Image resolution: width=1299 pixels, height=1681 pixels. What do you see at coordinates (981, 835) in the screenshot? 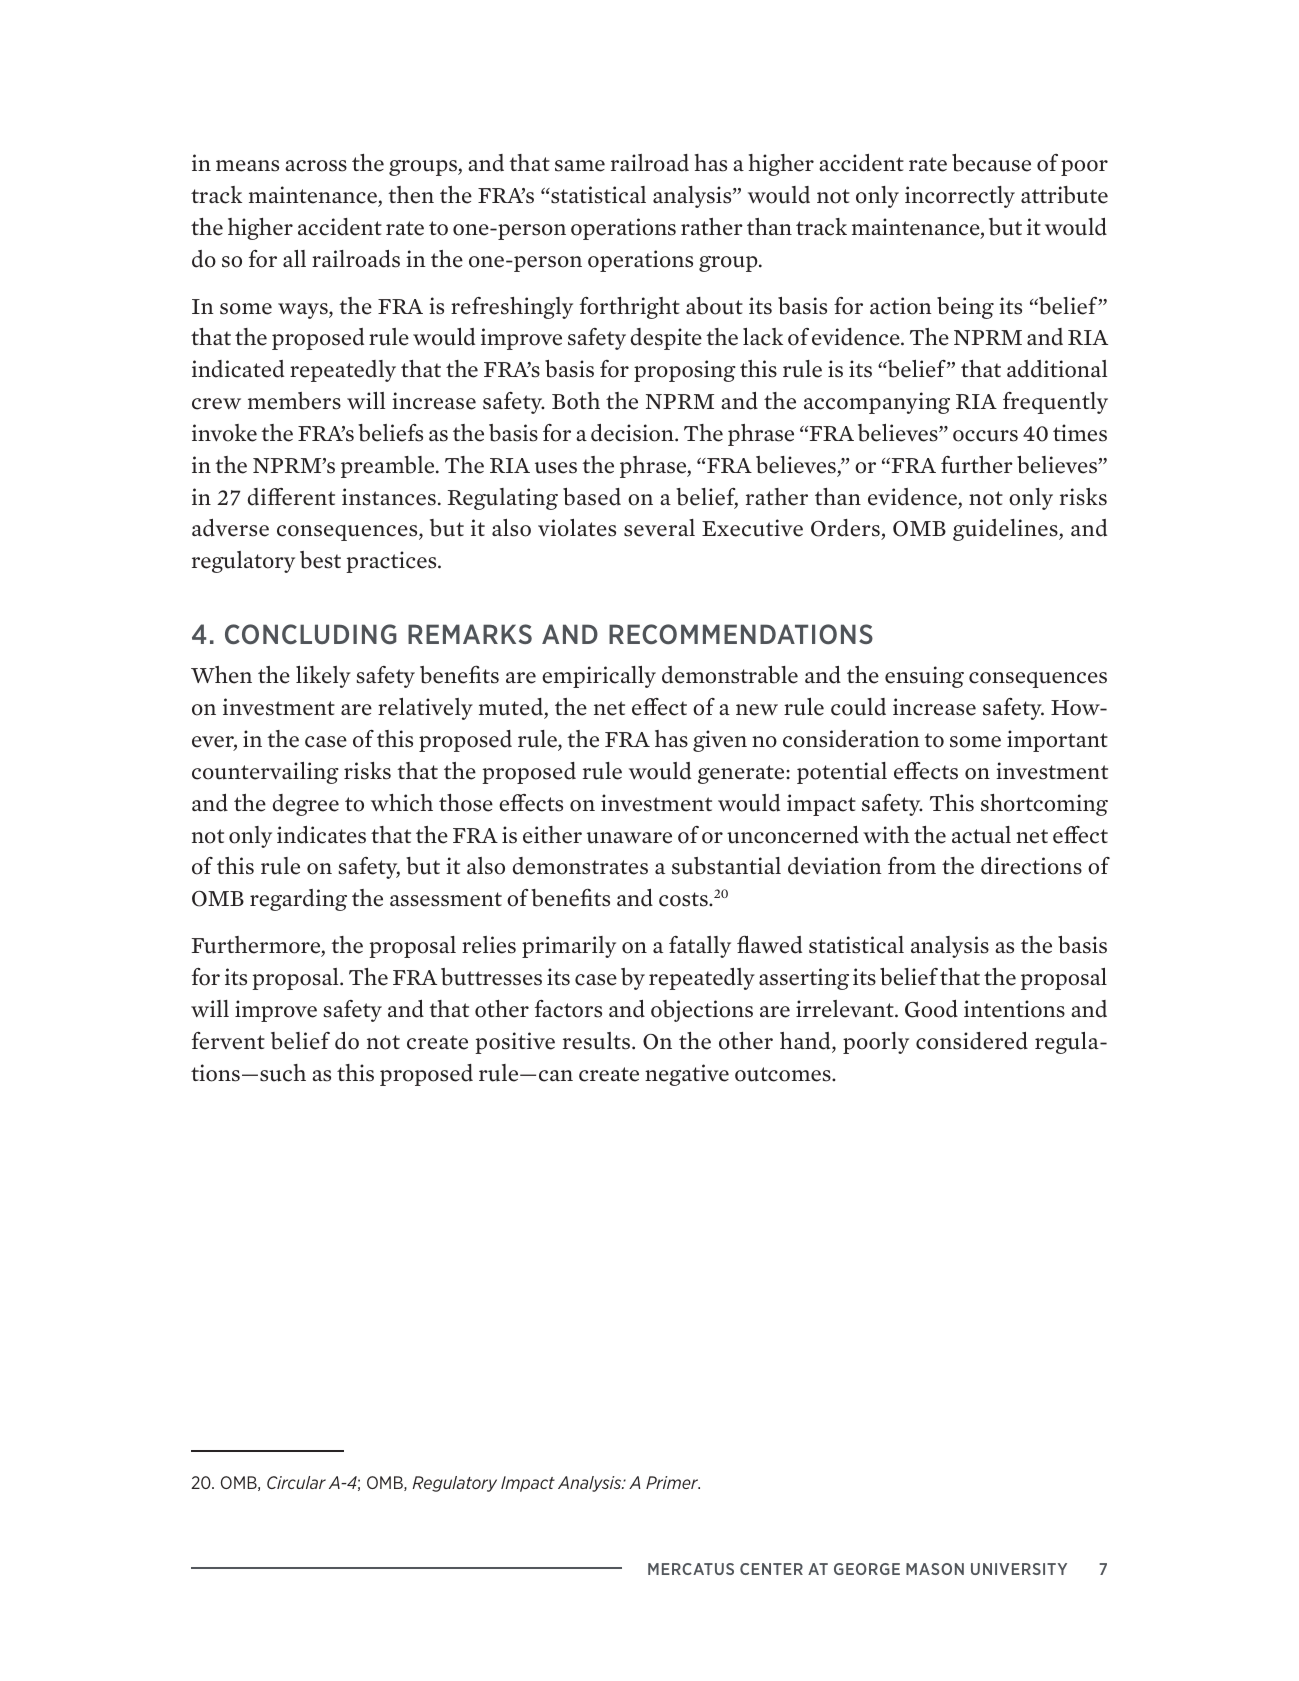
I see `actual` at bounding box center [981, 835].
